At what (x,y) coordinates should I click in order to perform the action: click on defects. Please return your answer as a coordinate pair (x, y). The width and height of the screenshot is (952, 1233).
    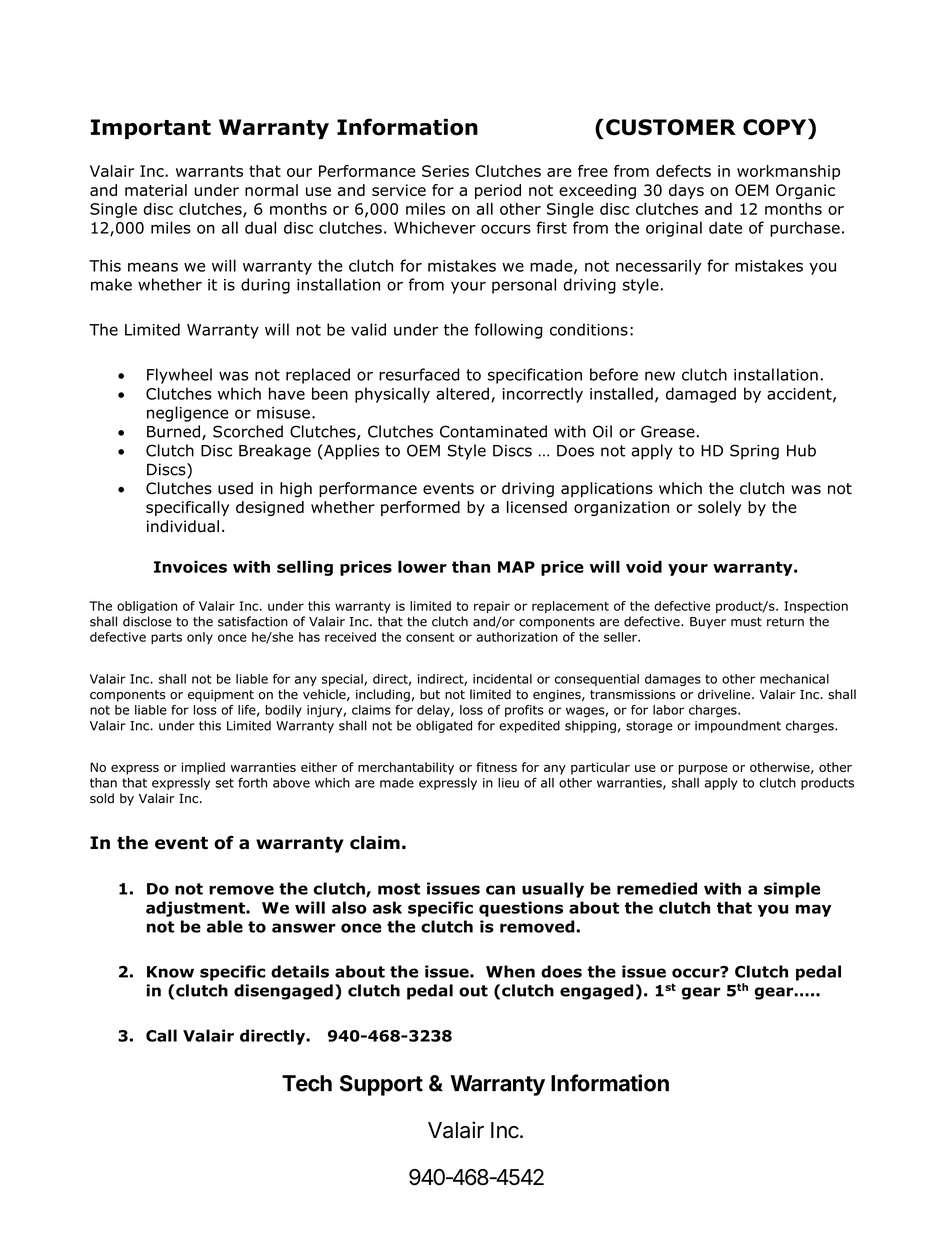
    Looking at the image, I should click on (683, 171).
